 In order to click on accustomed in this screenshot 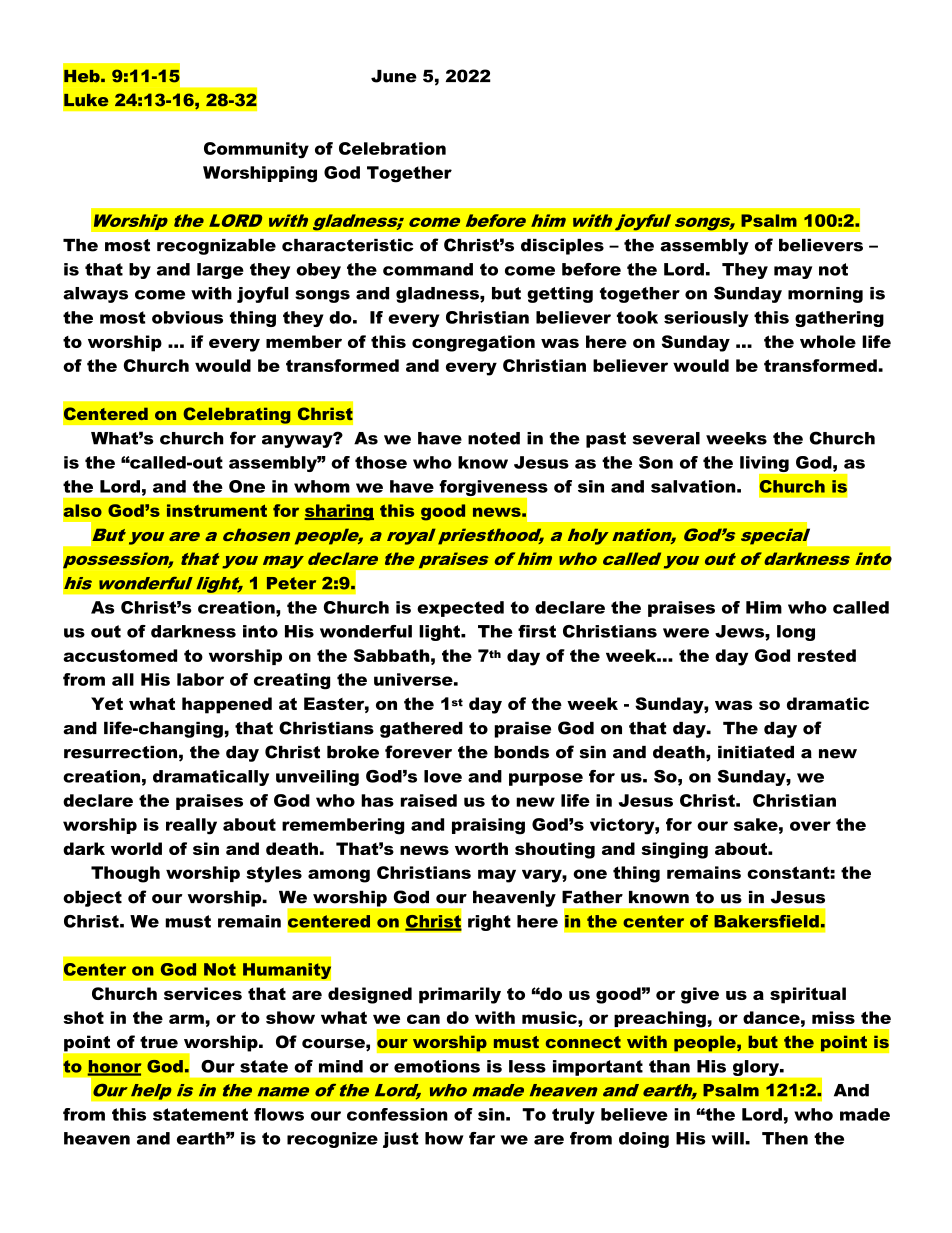, I will do `click(120, 655)`.
